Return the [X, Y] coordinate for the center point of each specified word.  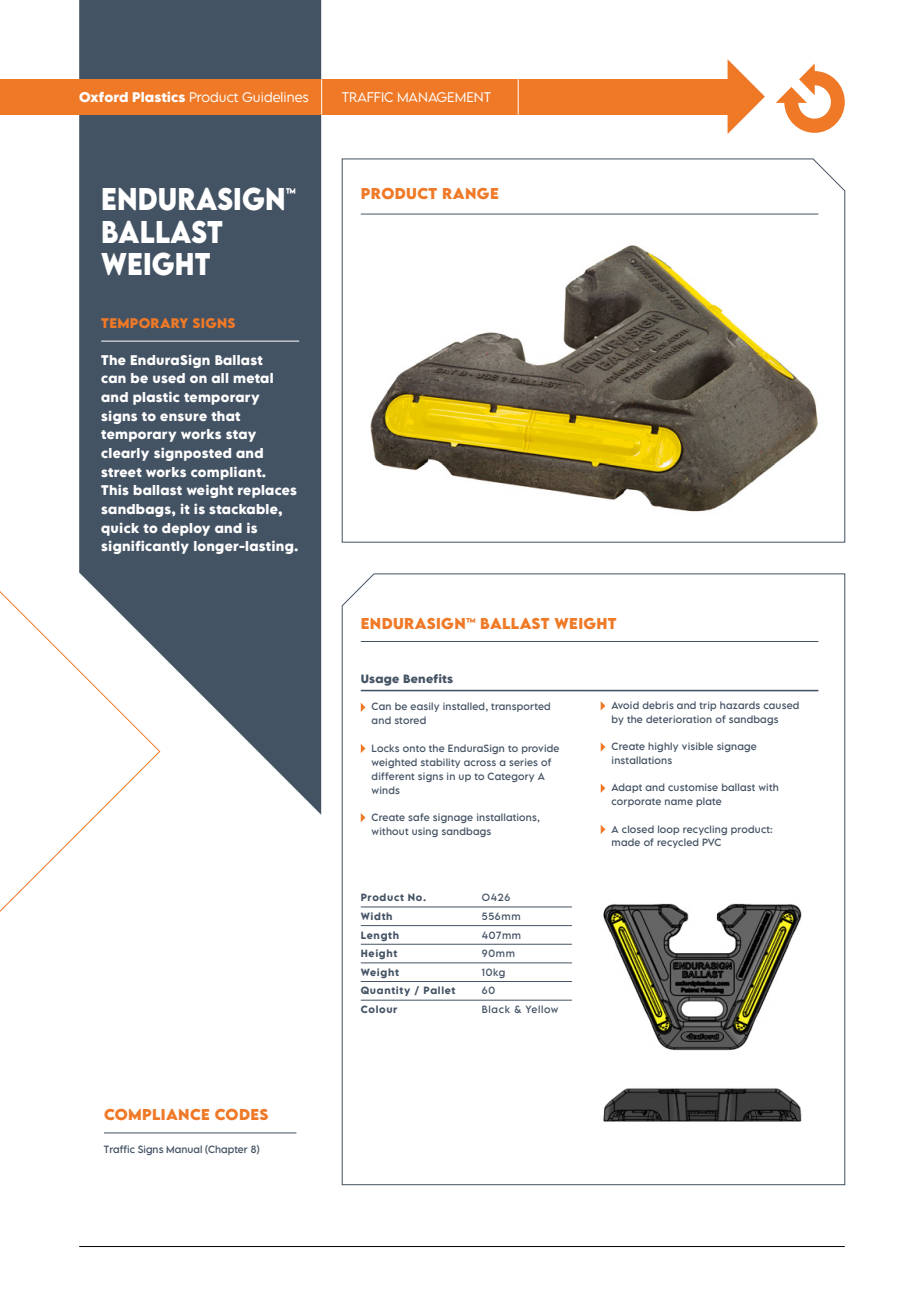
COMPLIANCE [156, 1114]
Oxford [103, 97]
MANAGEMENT [444, 97]
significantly [145, 547]
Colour [379, 1009]
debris [658, 705]
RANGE [470, 193]
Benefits [428, 678]
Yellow [542, 1009]
